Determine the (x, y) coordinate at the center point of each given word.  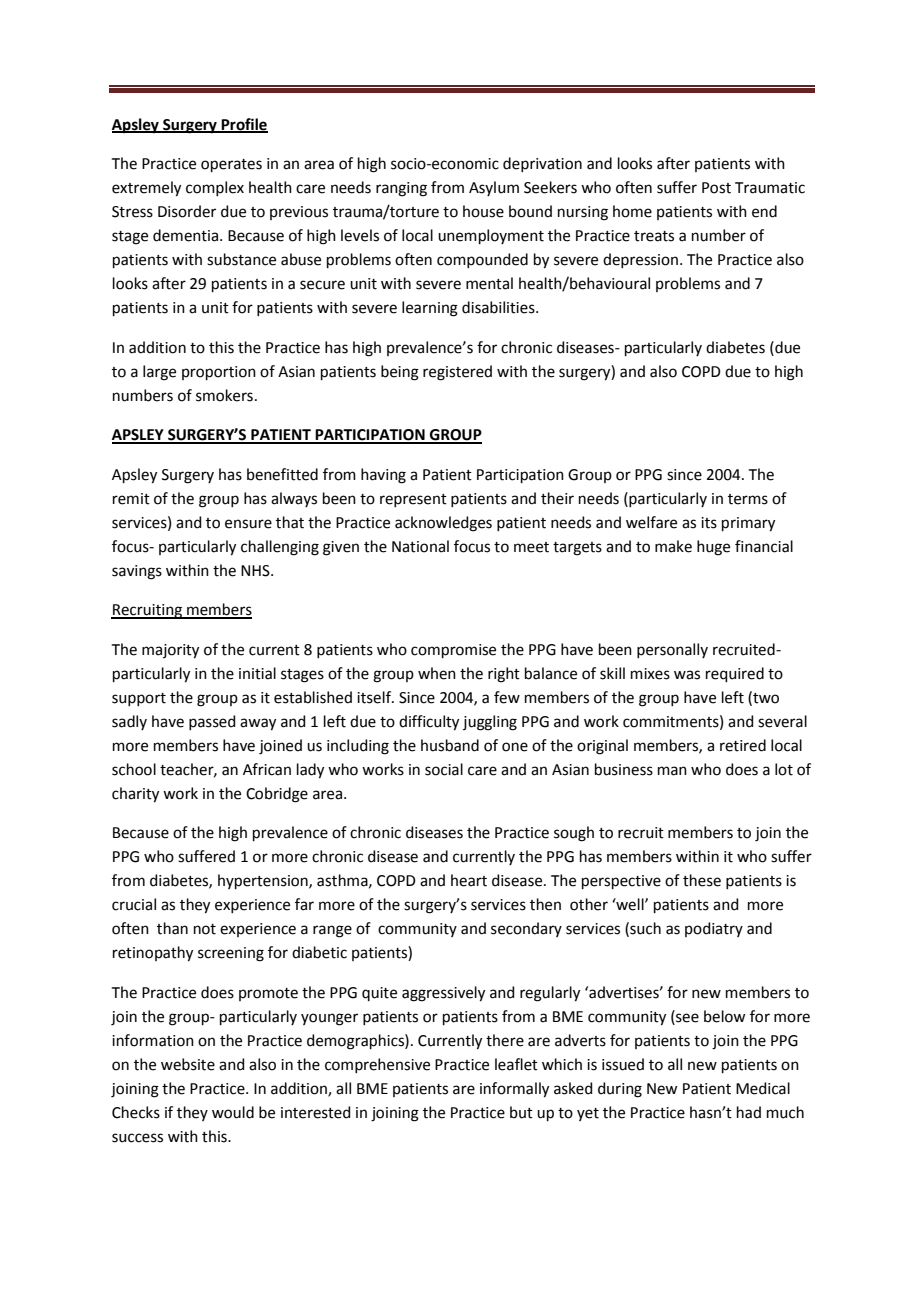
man (672, 771)
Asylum (494, 188)
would (233, 1112)
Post (716, 188)
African (267, 769)
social (444, 769)
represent (413, 500)
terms (748, 499)
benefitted (282, 474)
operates (231, 165)
